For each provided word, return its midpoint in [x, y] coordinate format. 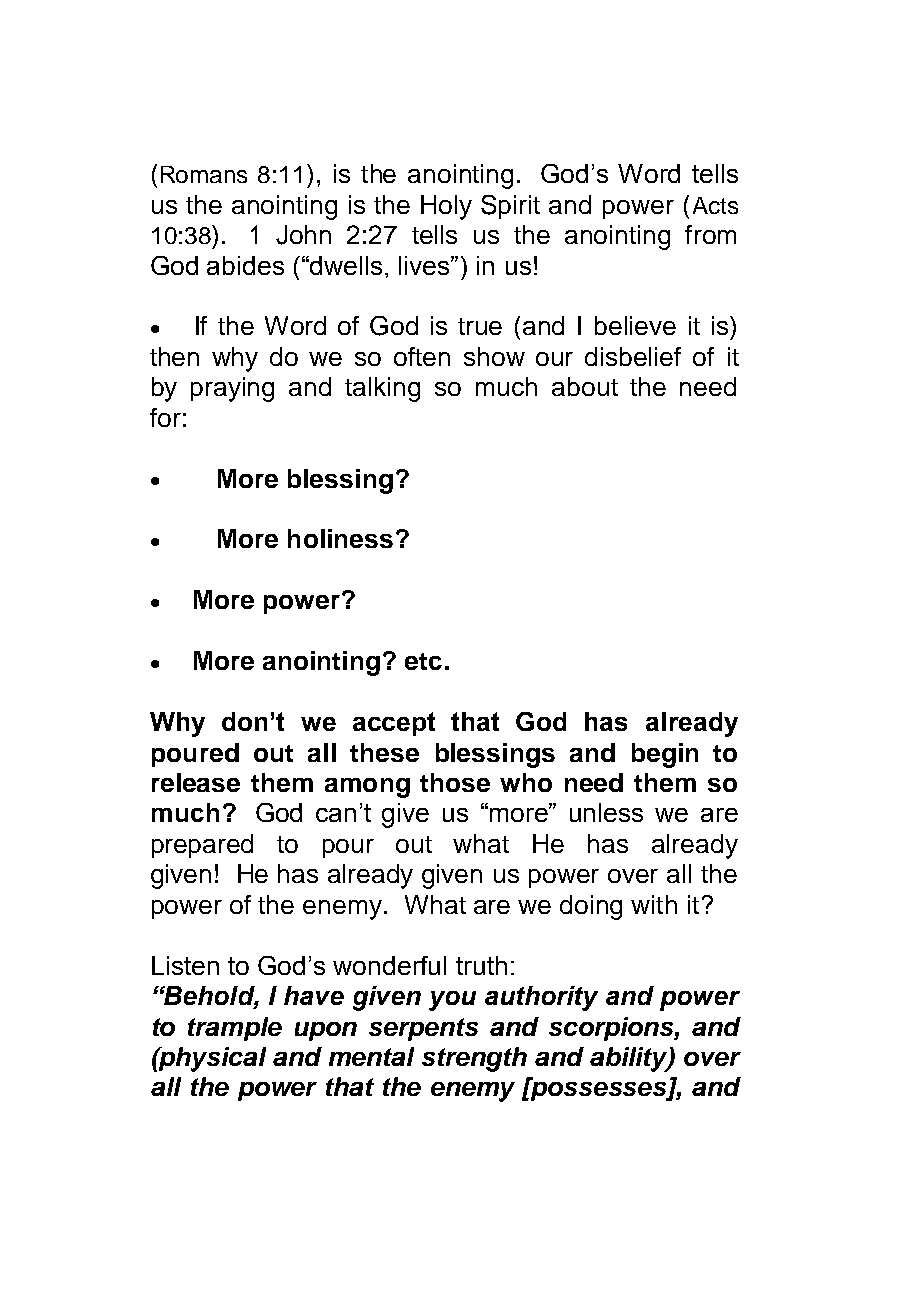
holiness [340, 538]
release [196, 782]
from [710, 234]
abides [245, 265]
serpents [423, 1029]
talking [382, 389]
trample [235, 1029]
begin [665, 755]
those [455, 782]
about [585, 386]
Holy [446, 207]
